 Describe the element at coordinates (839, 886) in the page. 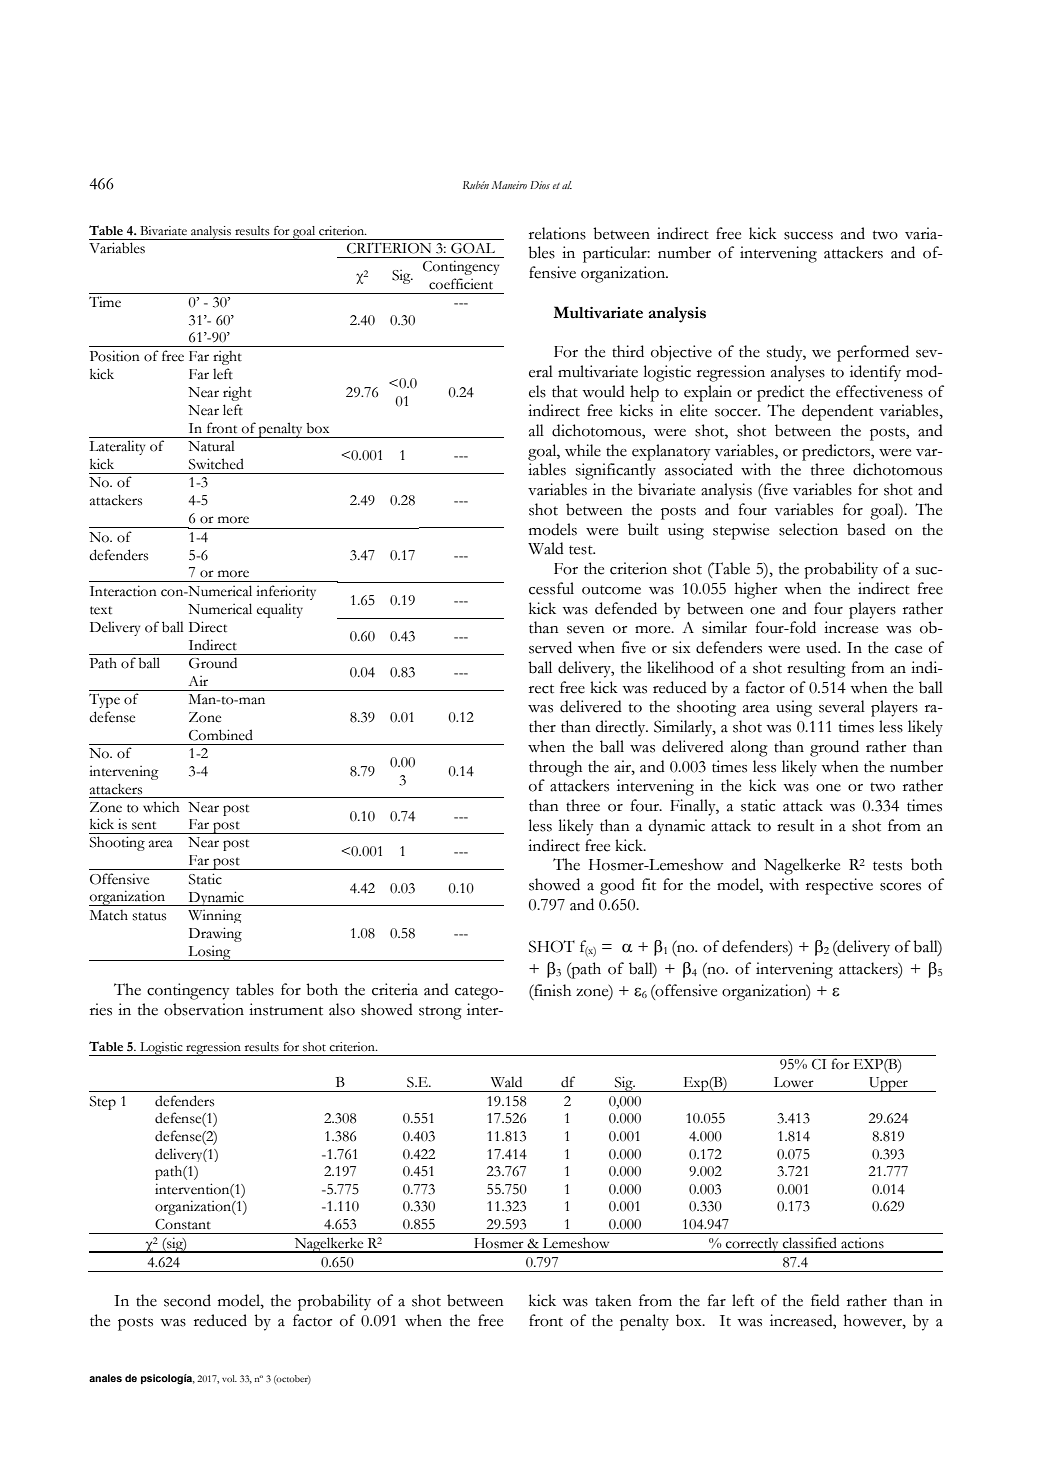

I see `respective` at that location.
